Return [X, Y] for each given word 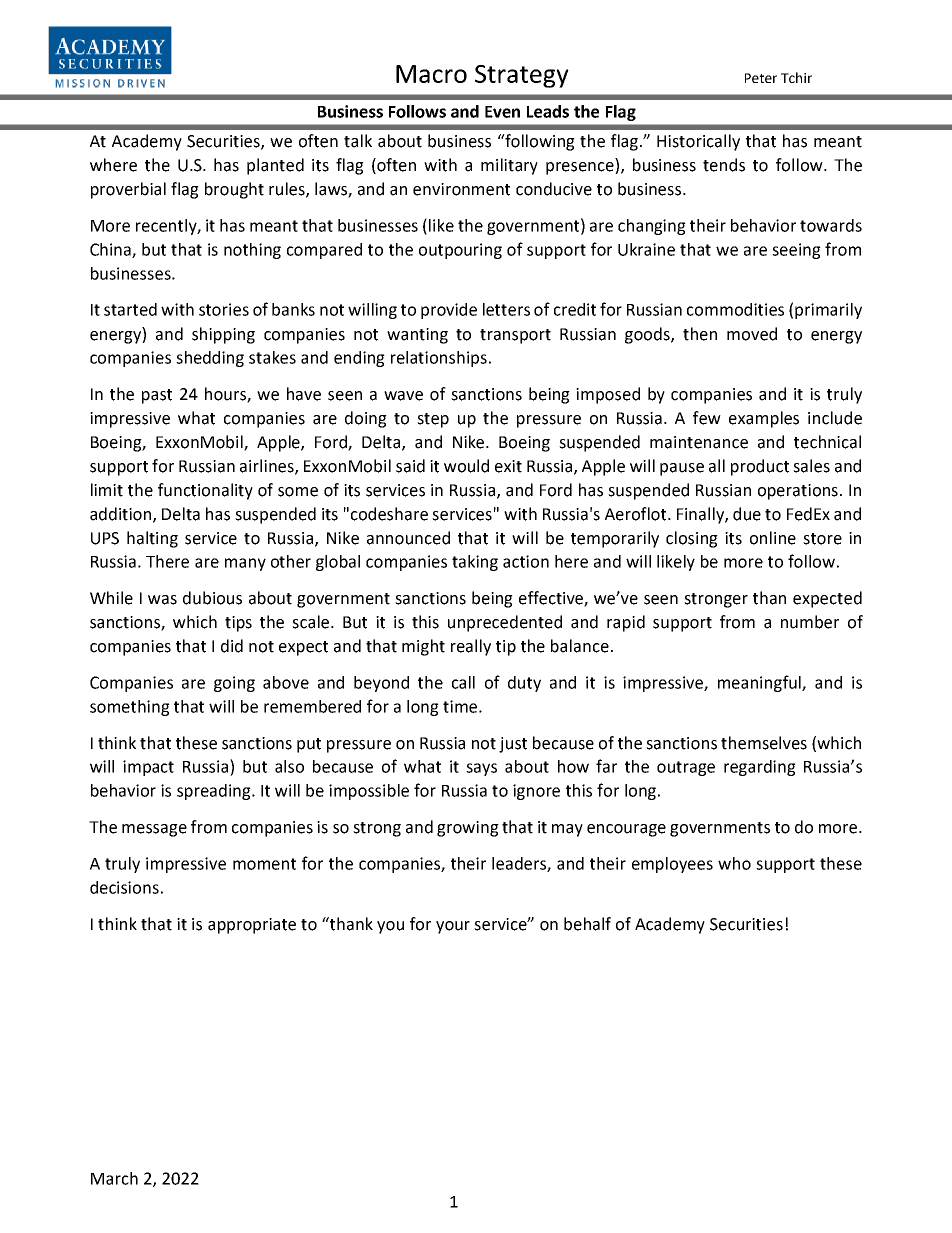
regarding [760, 768]
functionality [205, 491]
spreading [215, 792]
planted [275, 166]
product [760, 467]
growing [468, 829]
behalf [587, 924]
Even [502, 112]
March [114, 1178]
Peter [761, 78]
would [466, 466]
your [453, 927]
